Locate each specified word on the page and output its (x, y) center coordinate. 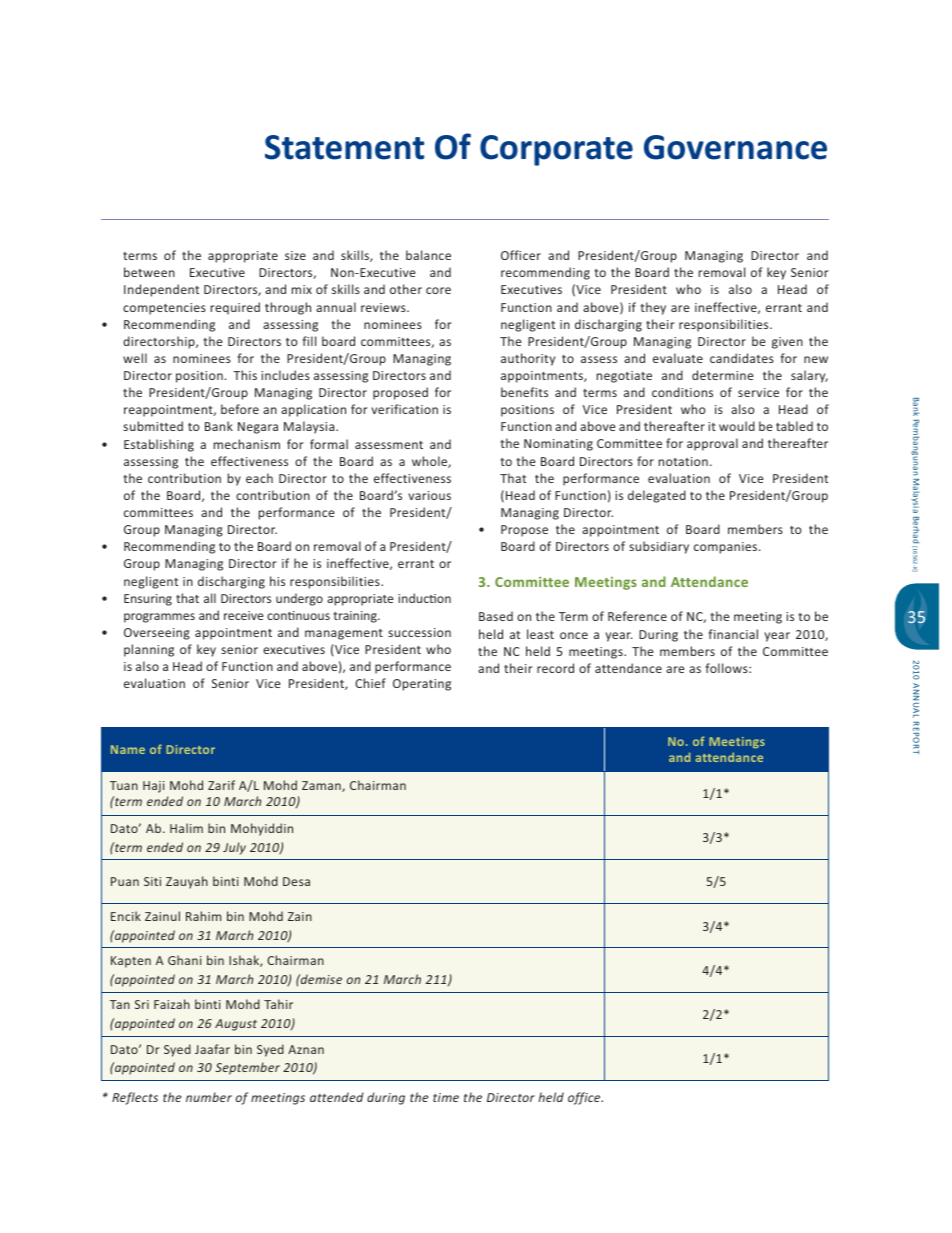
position (199, 377)
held (551, 1097)
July (234, 848)
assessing (341, 377)
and (440, 375)
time (446, 1097)
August (236, 1025)
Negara (258, 428)
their (660, 324)
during (386, 1098)
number (209, 1097)
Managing (530, 514)
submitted (153, 426)
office (585, 1098)
